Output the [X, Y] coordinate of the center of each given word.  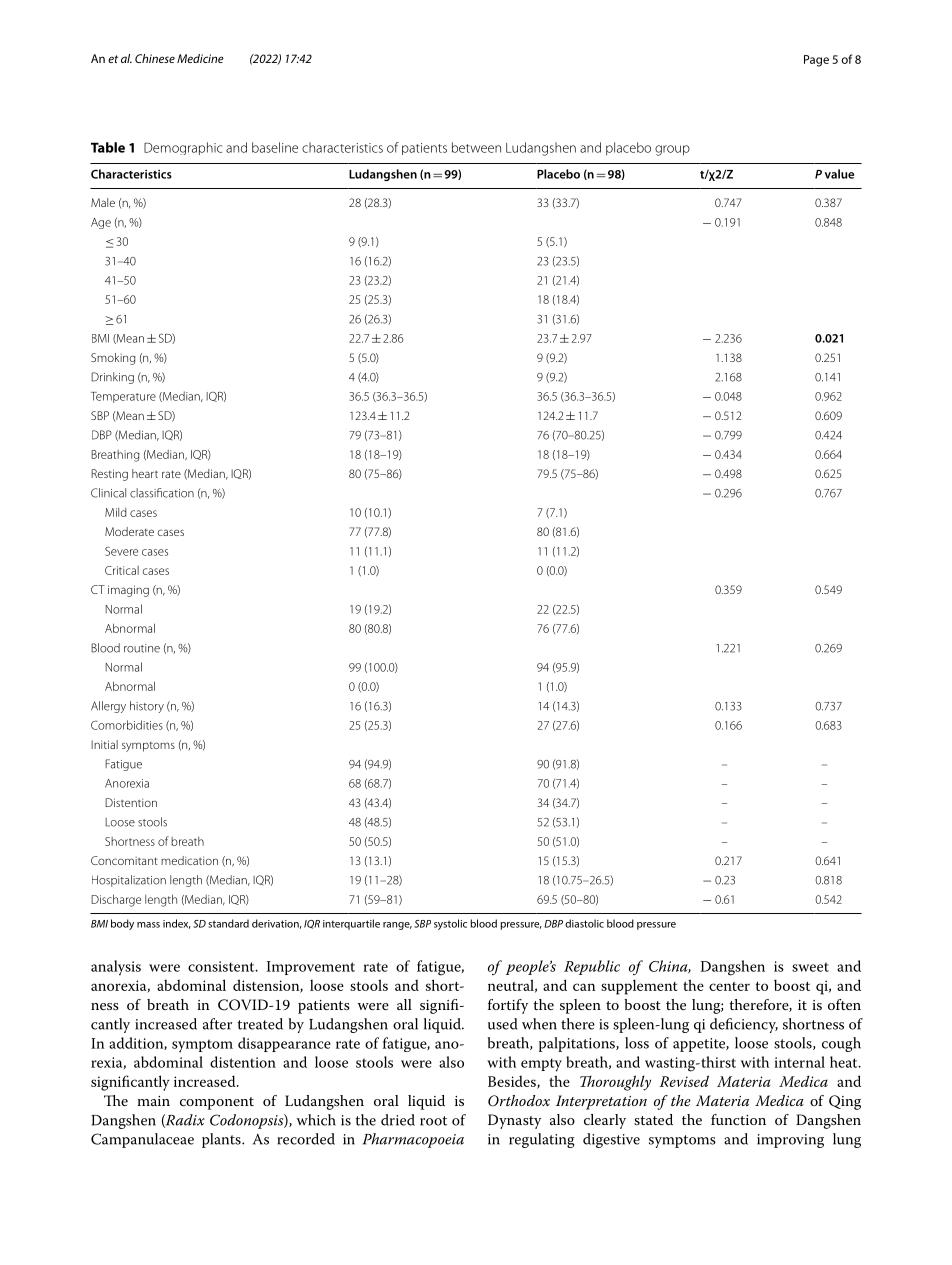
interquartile [351, 924]
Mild [116, 512]
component [217, 1103]
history [147, 707]
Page [816, 61]
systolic [450, 924]
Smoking [113, 359]
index [177, 924]
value [839, 174]
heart [145, 473]
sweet [810, 967]
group [672, 150]
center [729, 986]
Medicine [200, 58]
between [476, 147]
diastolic [584, 923]
